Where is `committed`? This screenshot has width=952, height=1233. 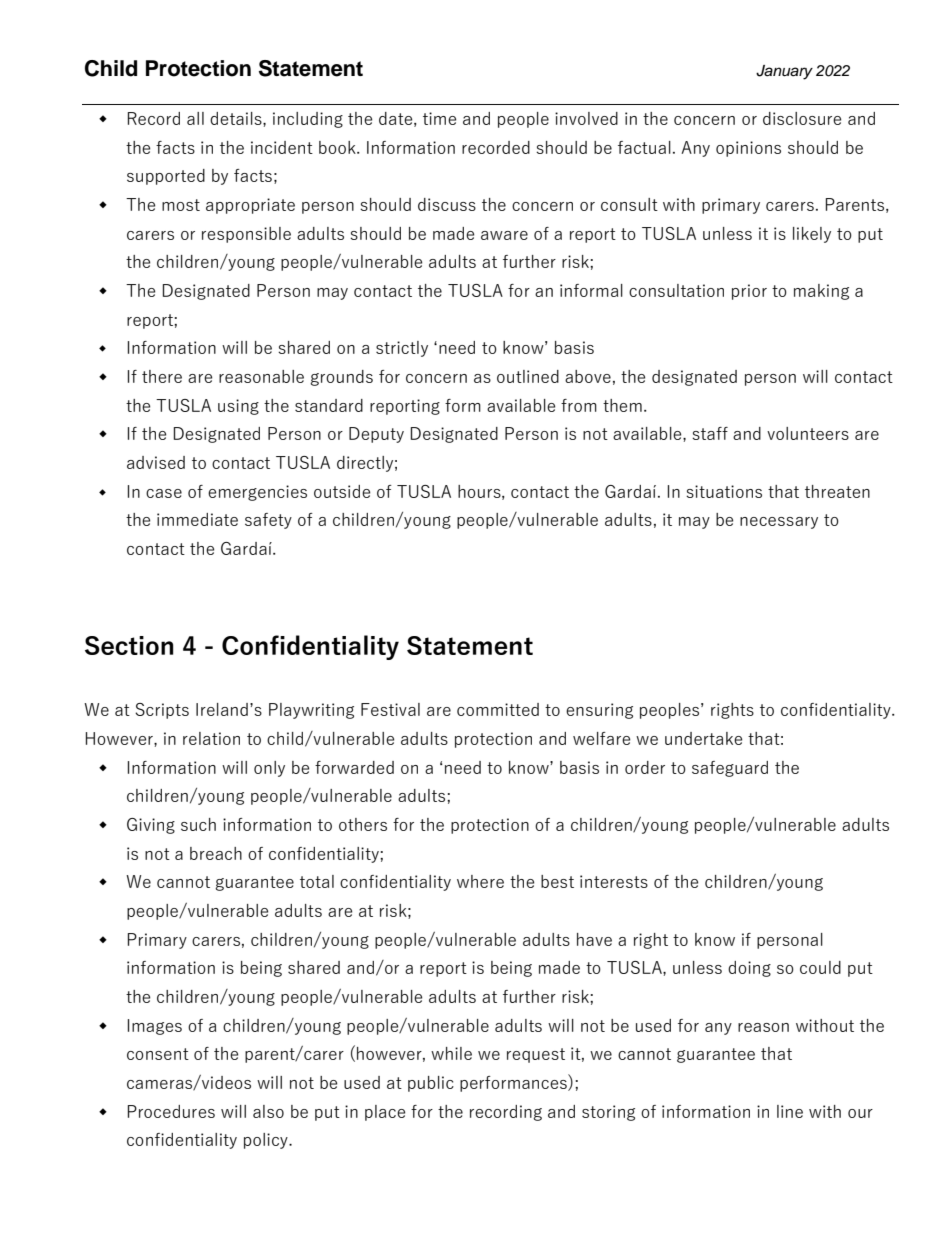
committed is located at coordinates (498, 709).
